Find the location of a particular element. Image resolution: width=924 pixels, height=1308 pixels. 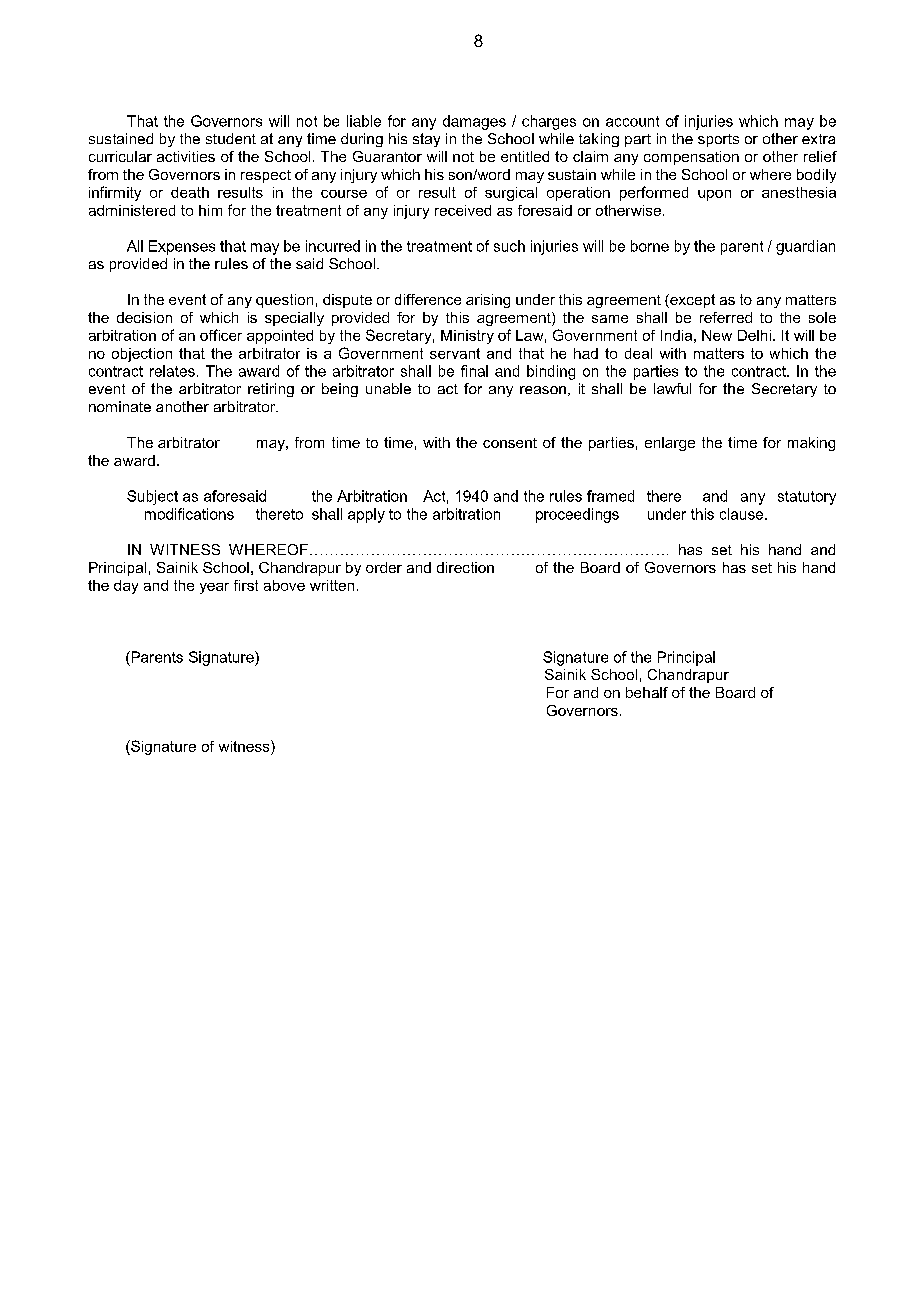

Subject is located at coordinates (152, 497).
